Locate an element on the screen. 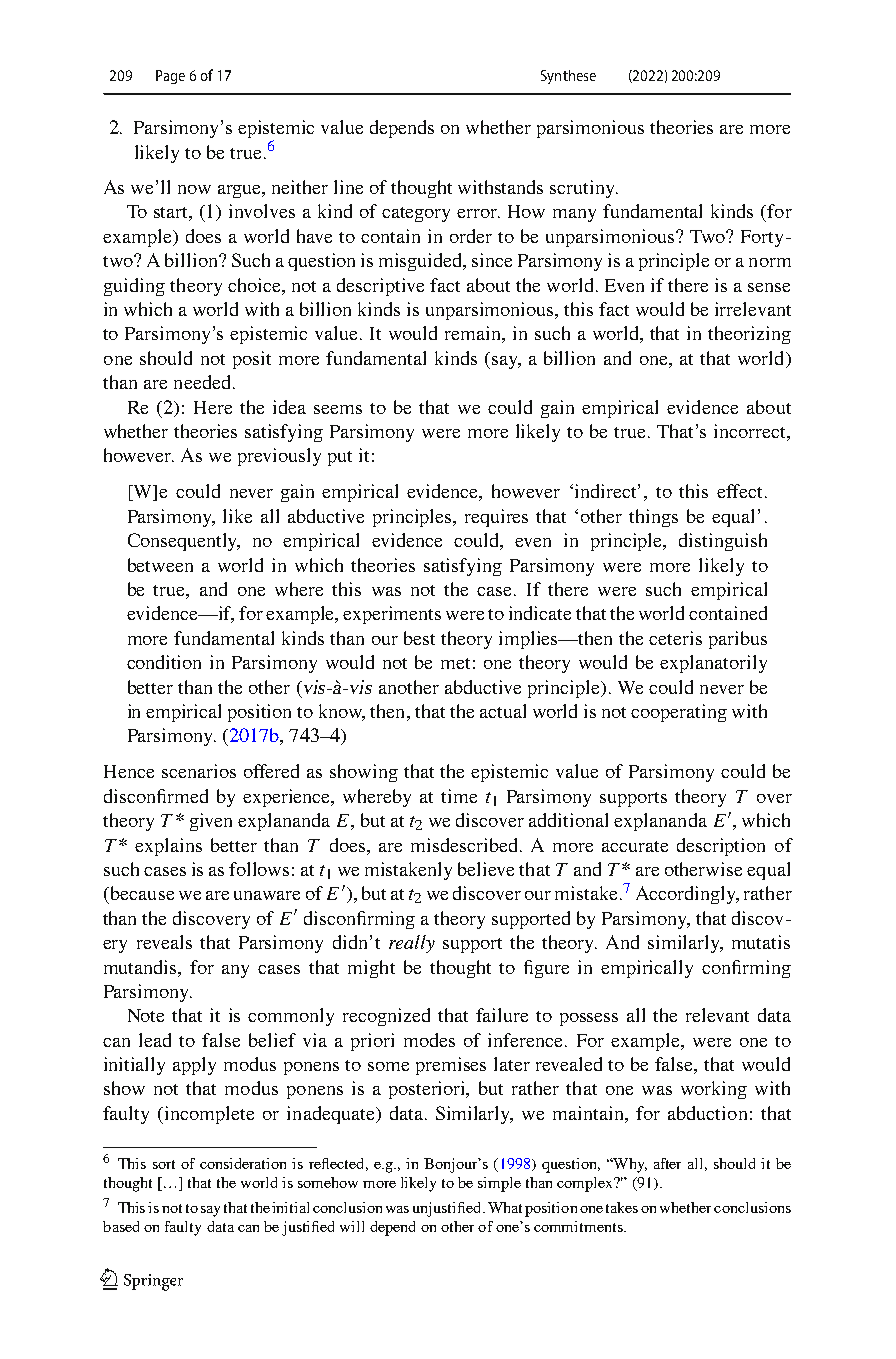  theorizing is located at coordinates (749, 335).
